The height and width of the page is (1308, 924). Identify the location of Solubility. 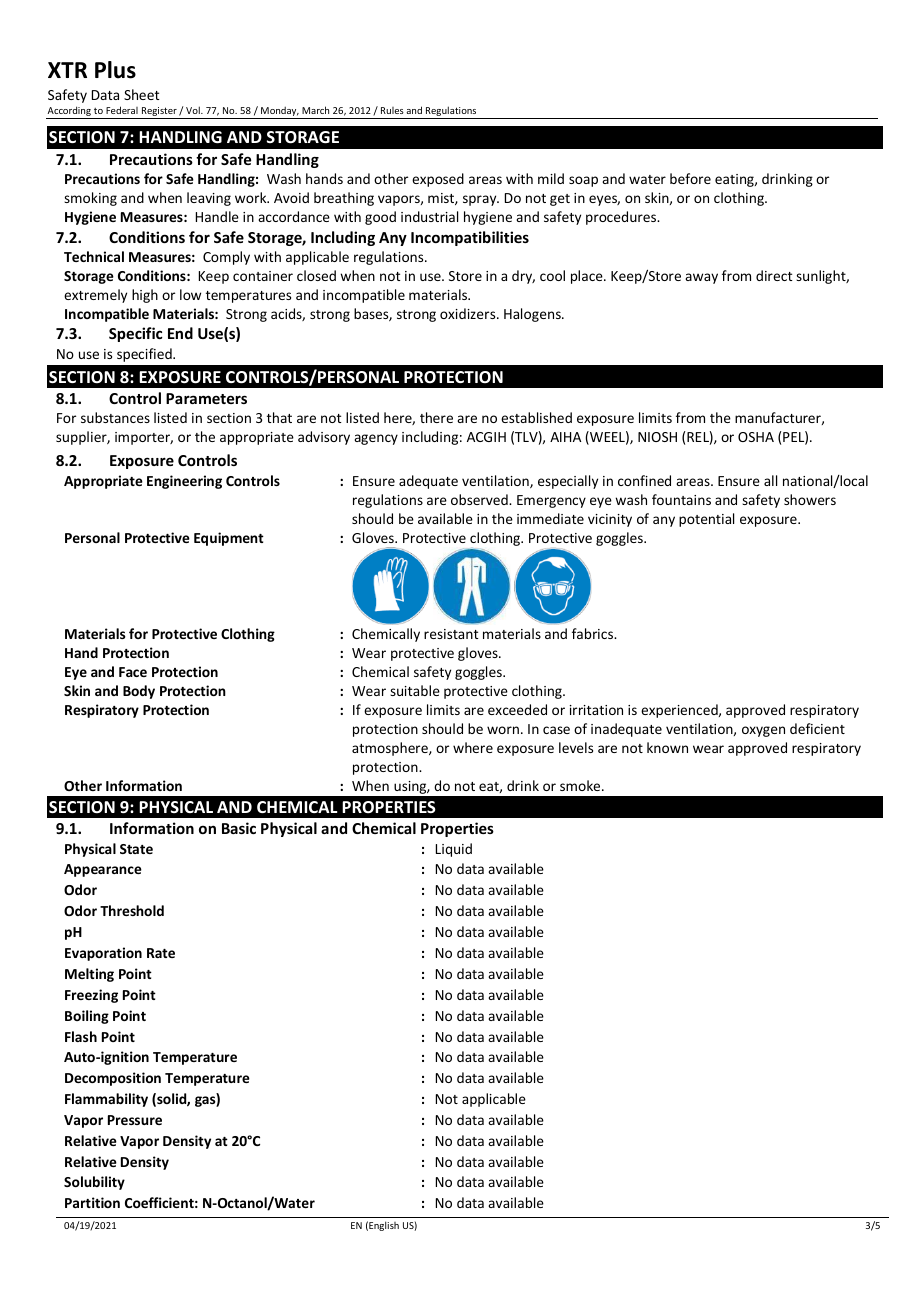
(94, 1183).
